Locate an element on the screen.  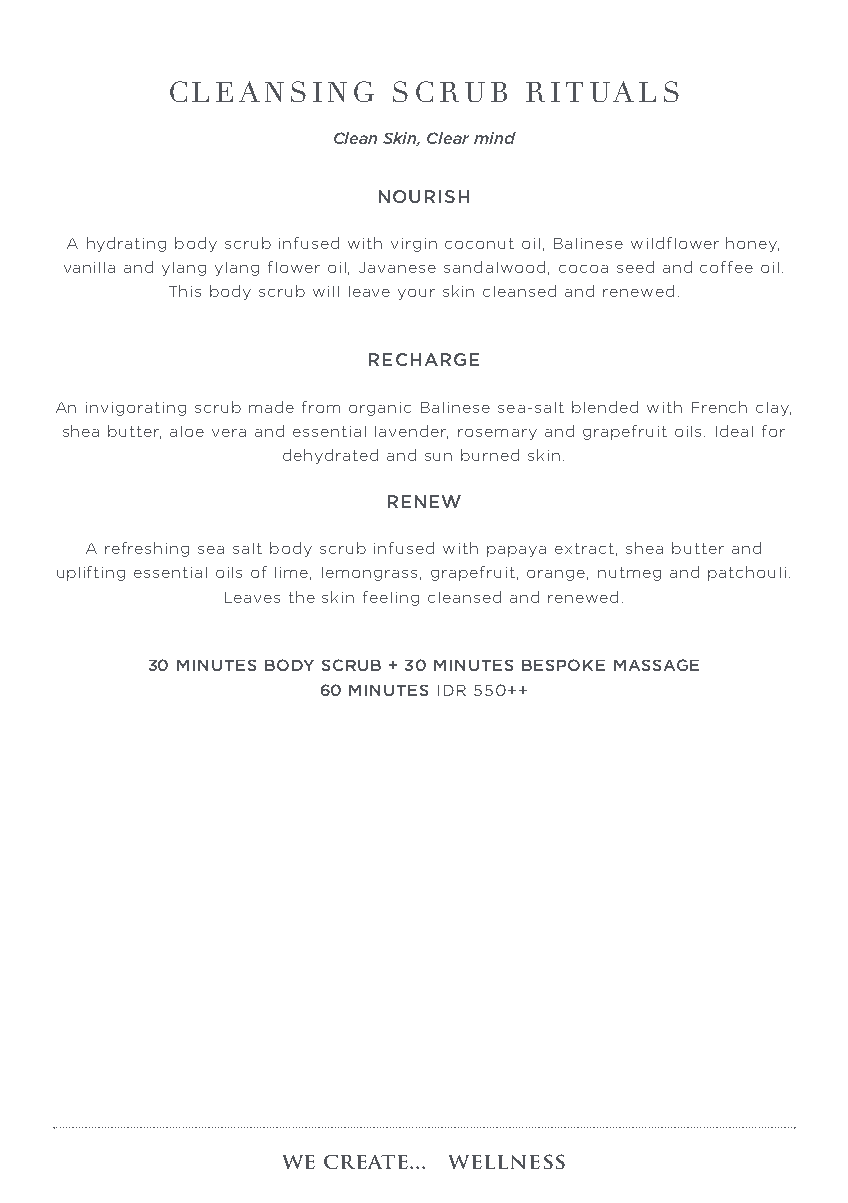
IDR is located at coordinates (452, 690).
